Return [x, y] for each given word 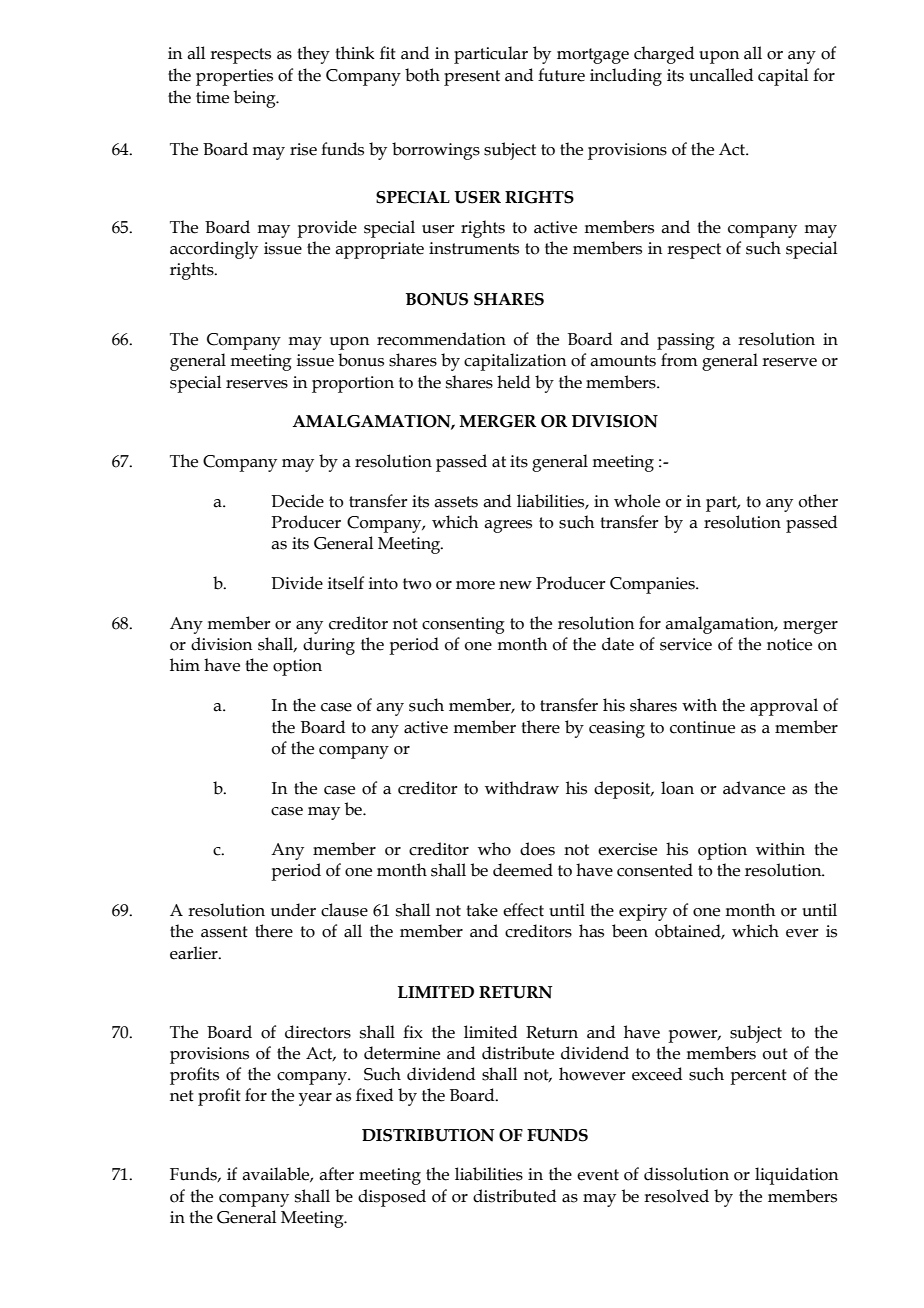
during [329, 646]
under [293, 910]
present [472, 78]
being [256, 99]
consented [655, 870]
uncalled [721, 75]
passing [686, 341]
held [513, 382]
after [336, 1174]
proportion [353, 384]
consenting [463, 625]
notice [789, 644]
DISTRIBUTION [428, 1135]
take [482, 910]
